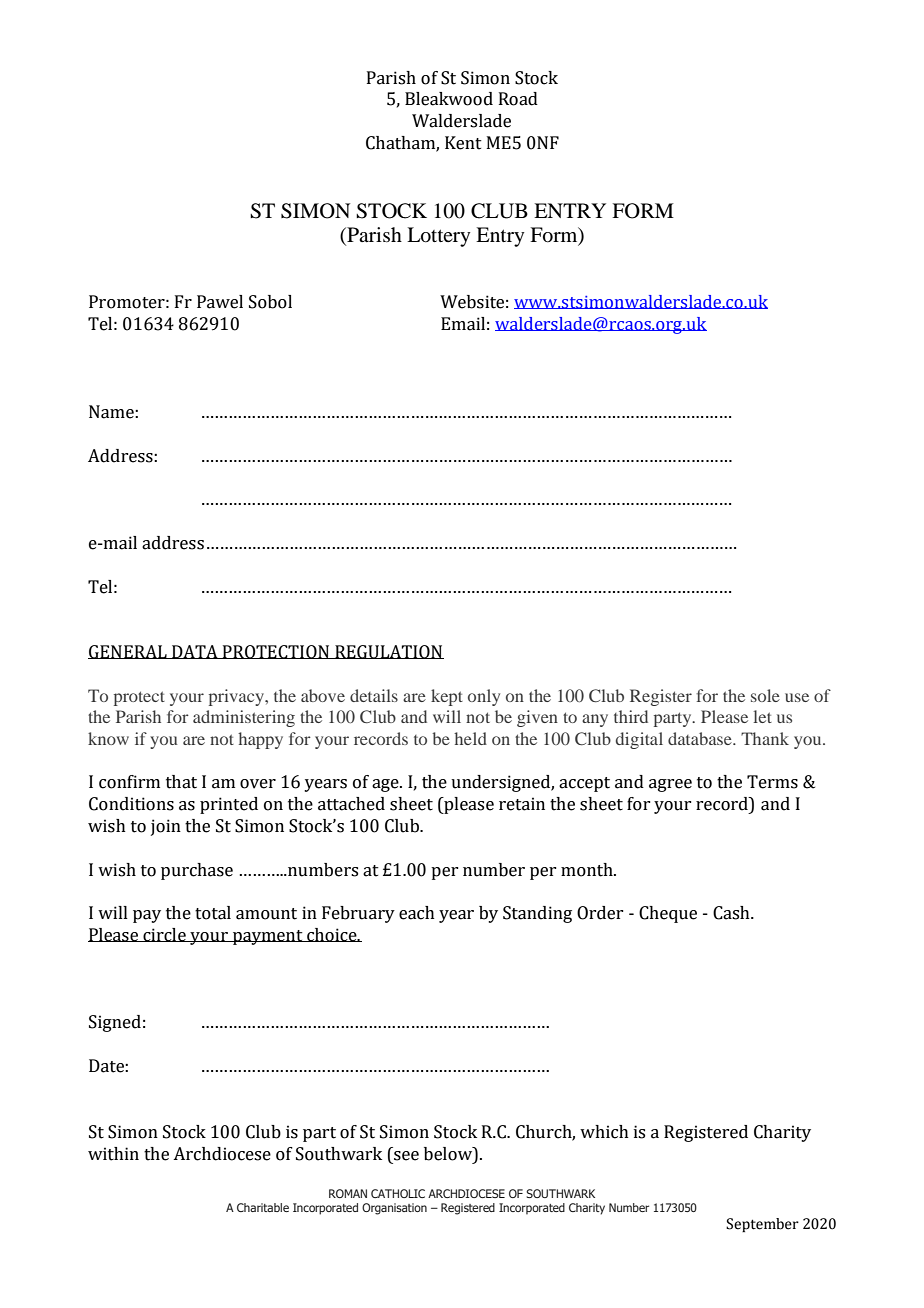 The height and width of the document is (1308, 924). What do you see at coordinates (765, 695) in the document?
I see `sole` at bounding box center [765, 695].
